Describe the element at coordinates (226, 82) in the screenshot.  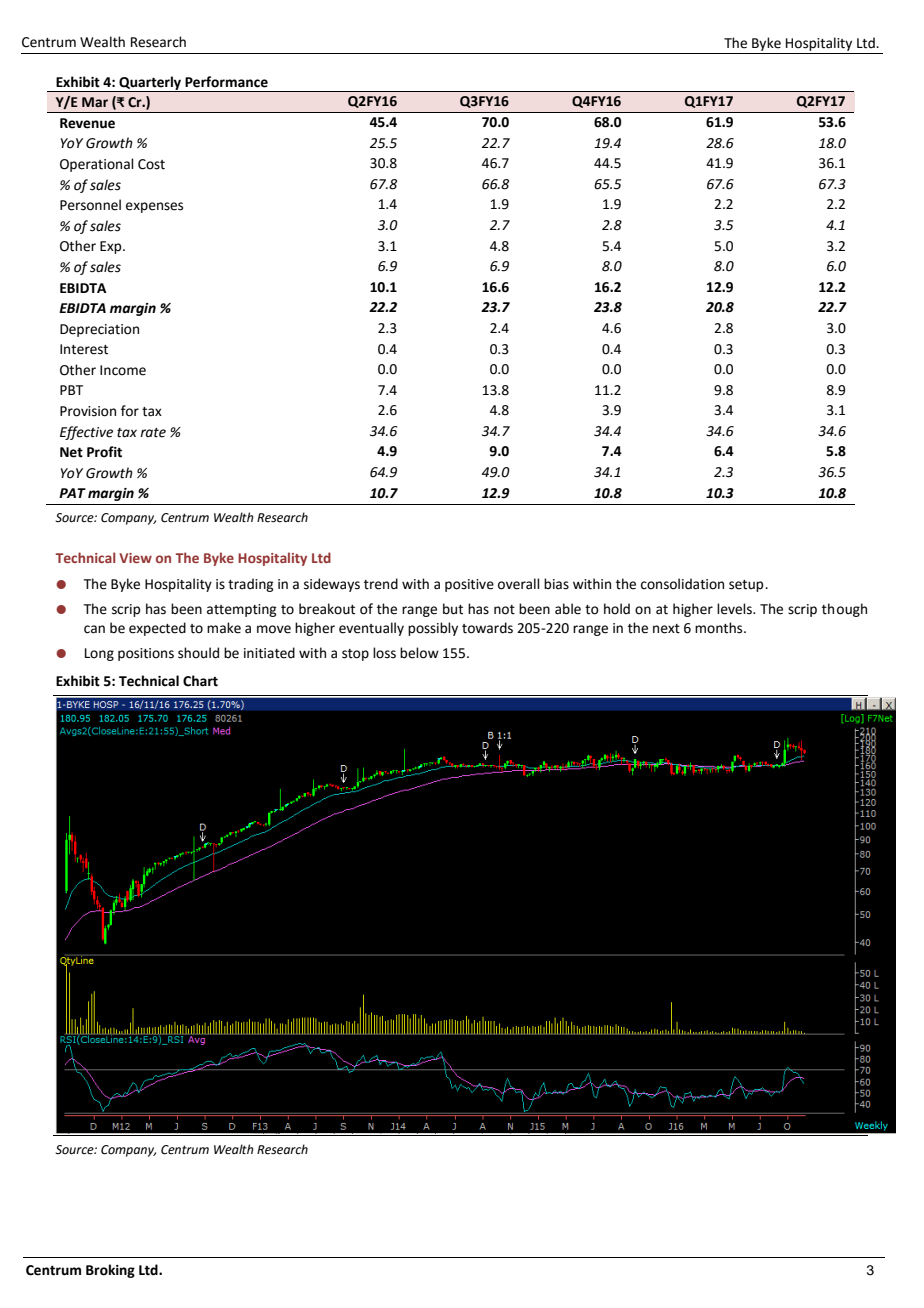
I see `Performance` at that location.
